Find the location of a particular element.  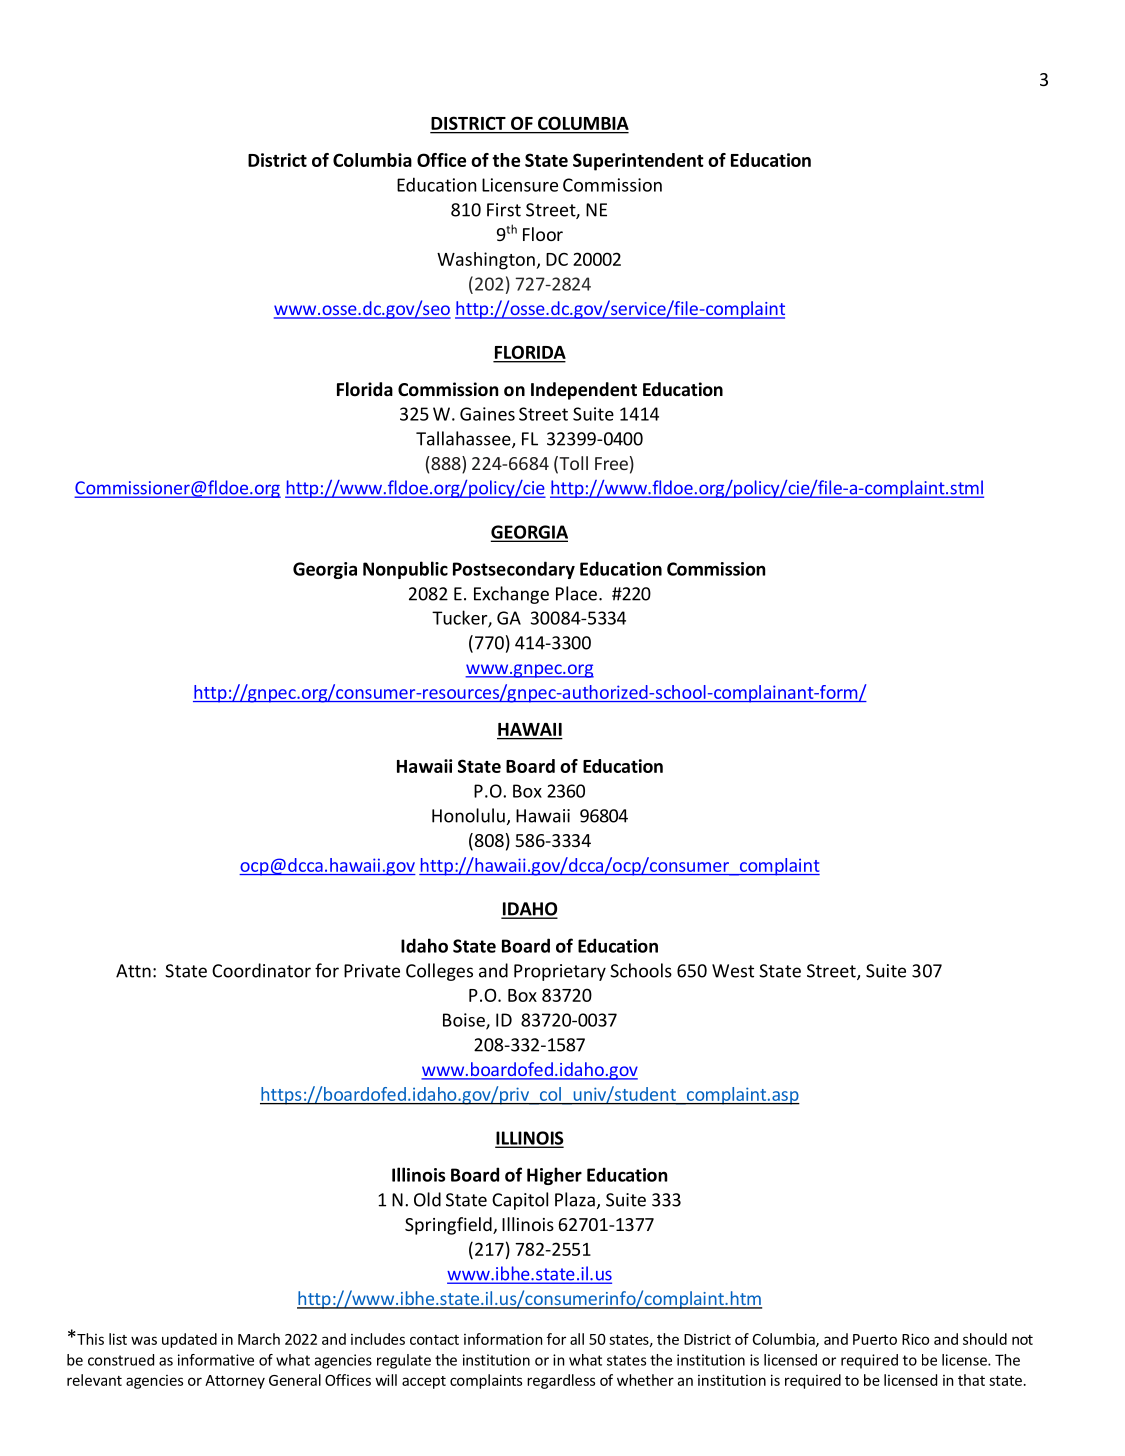

Superintendent is located at coordinates (638, 162).
